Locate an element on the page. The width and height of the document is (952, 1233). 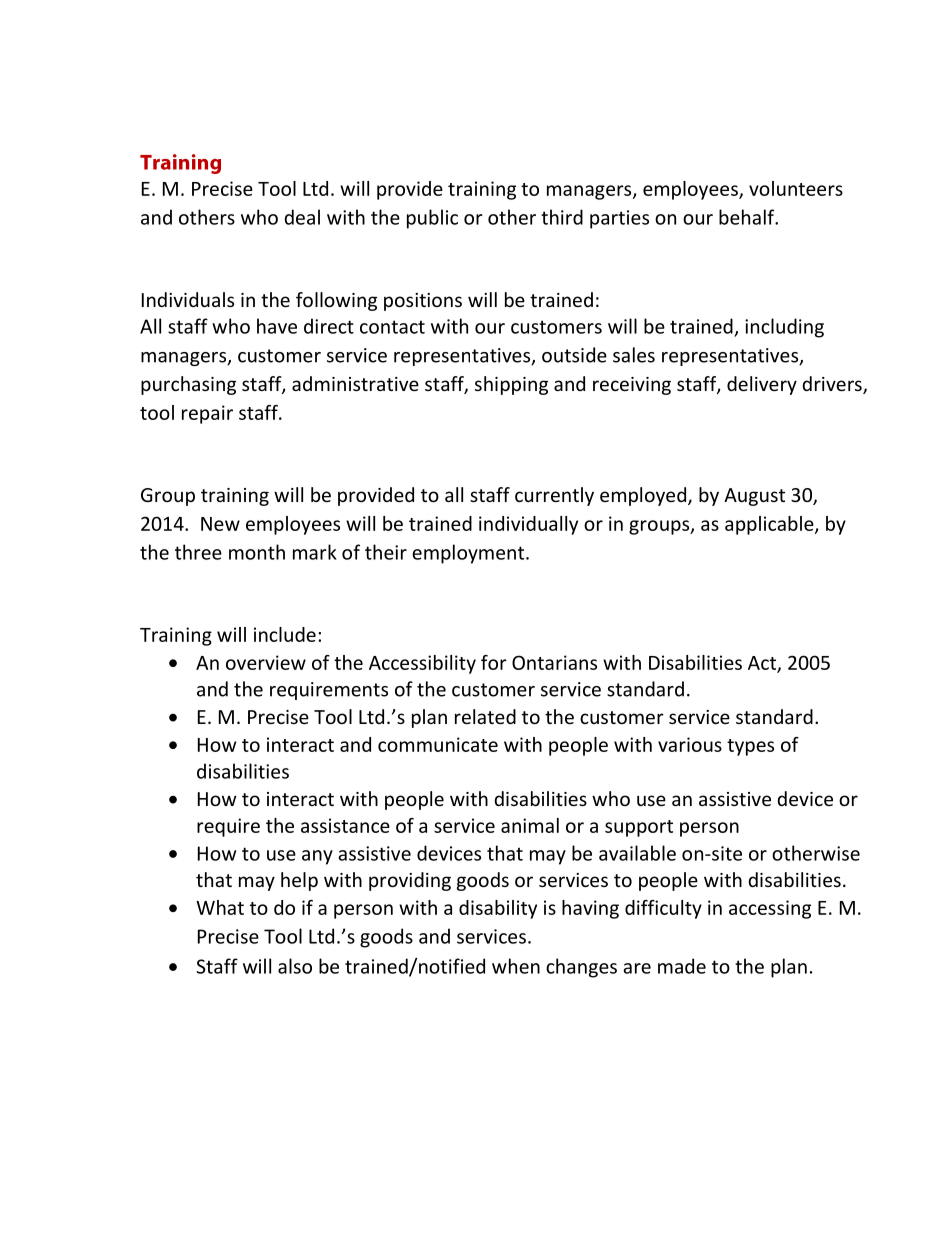
delivery is located at coordinates (762, 385).
